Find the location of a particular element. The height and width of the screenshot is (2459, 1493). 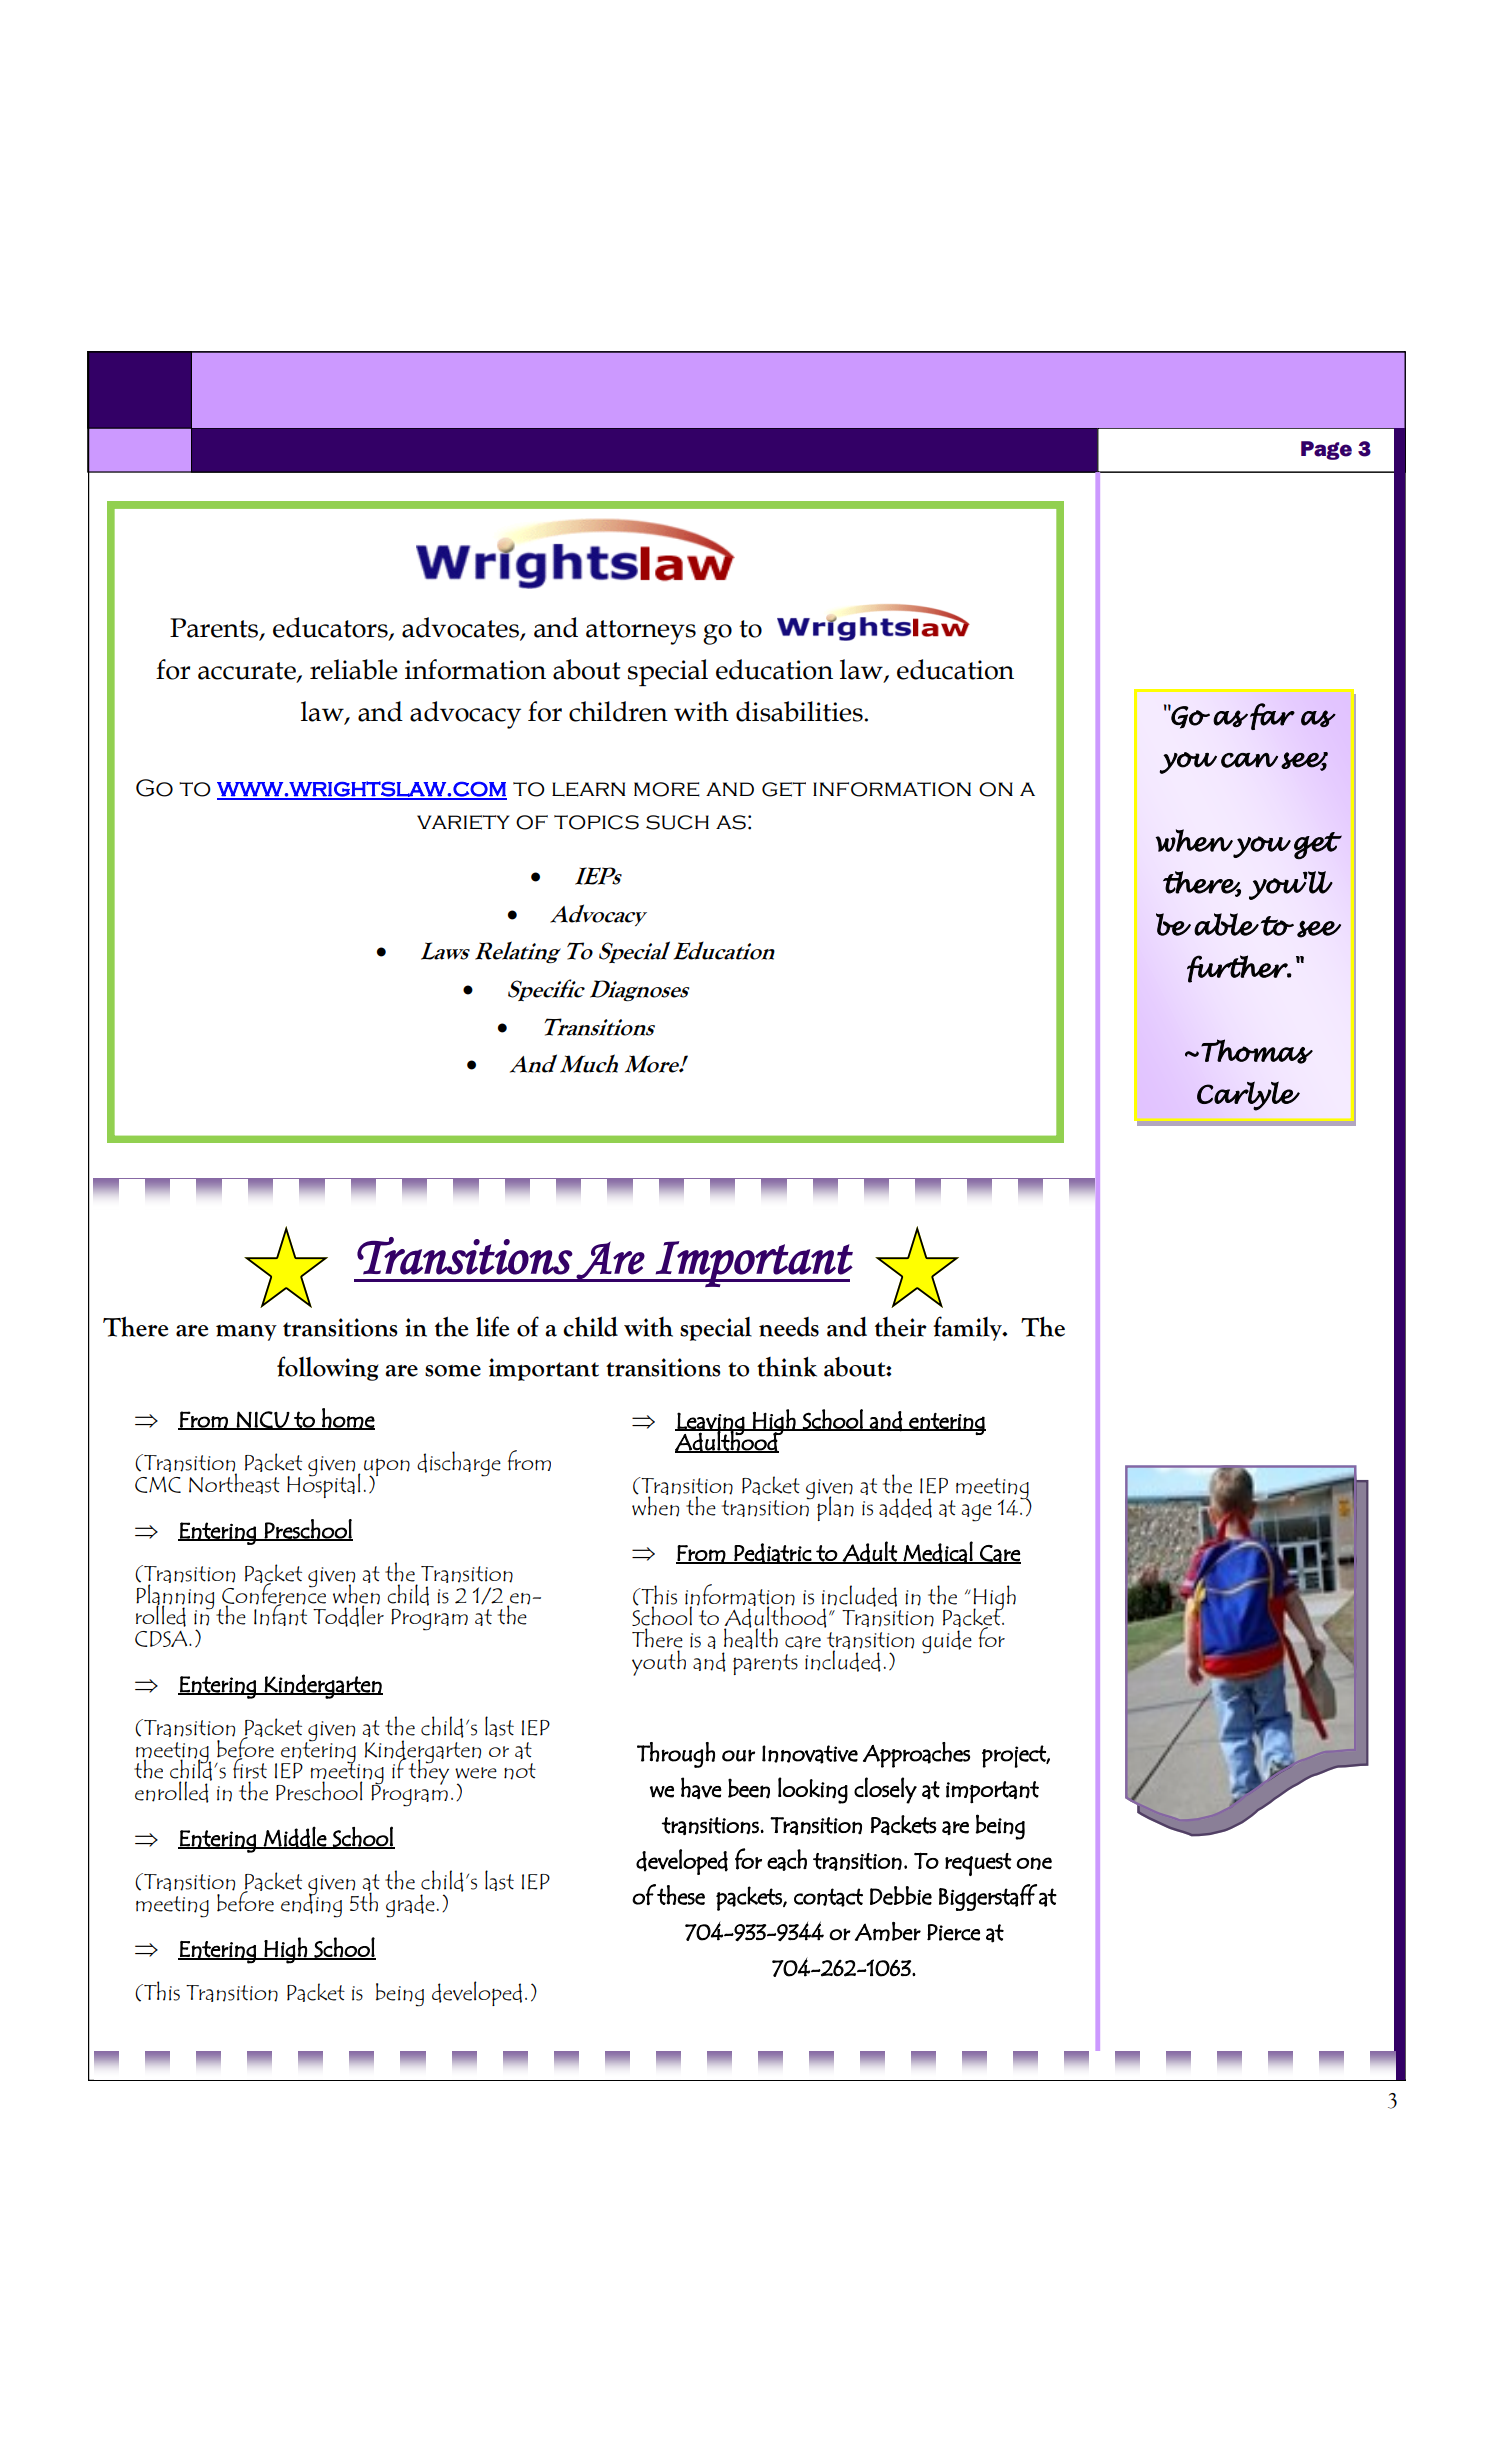

variety is located at coordinates (463, 822).
